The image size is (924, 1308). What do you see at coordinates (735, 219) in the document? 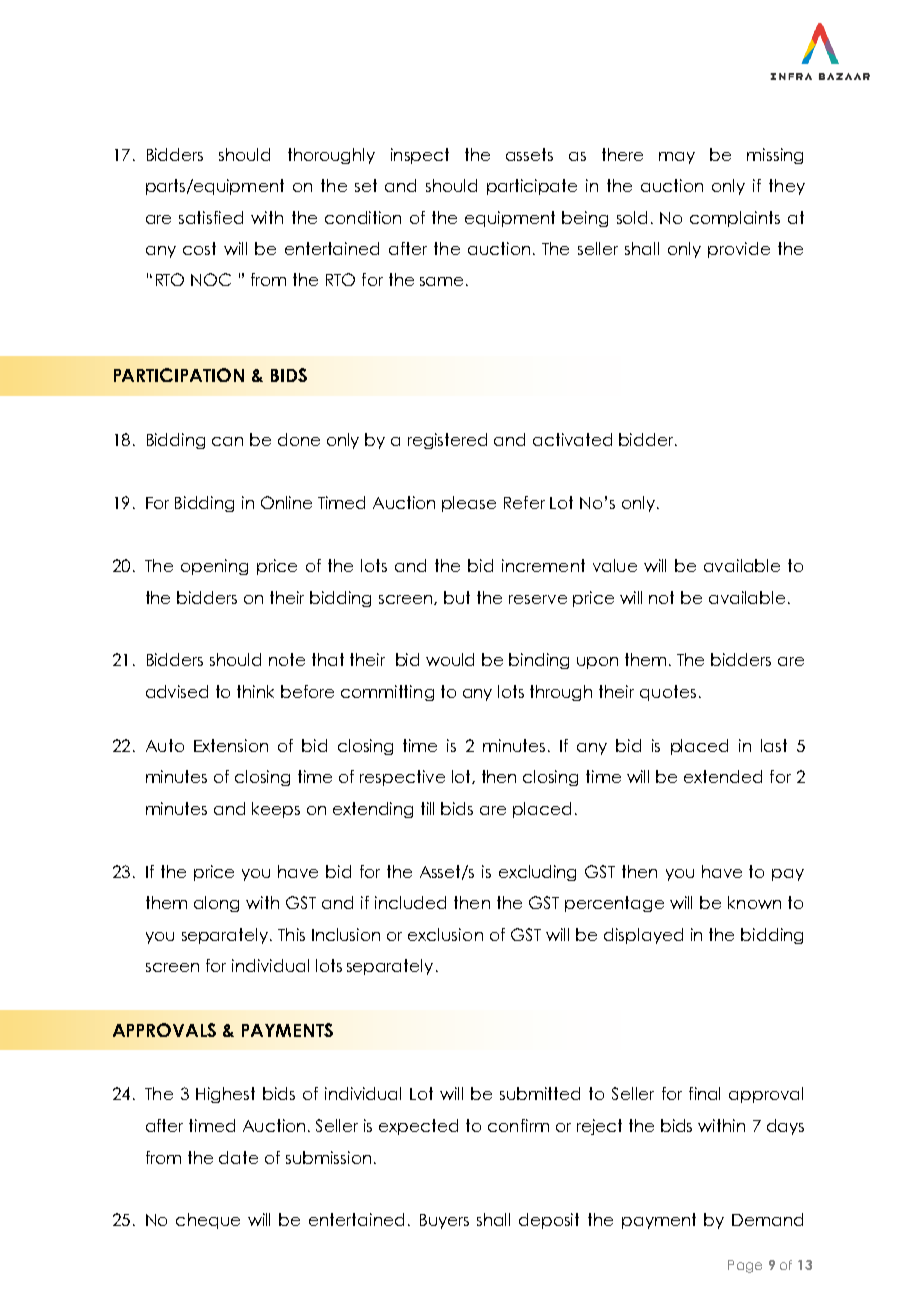
I see `complaints` at bounding box center [735, 219].
